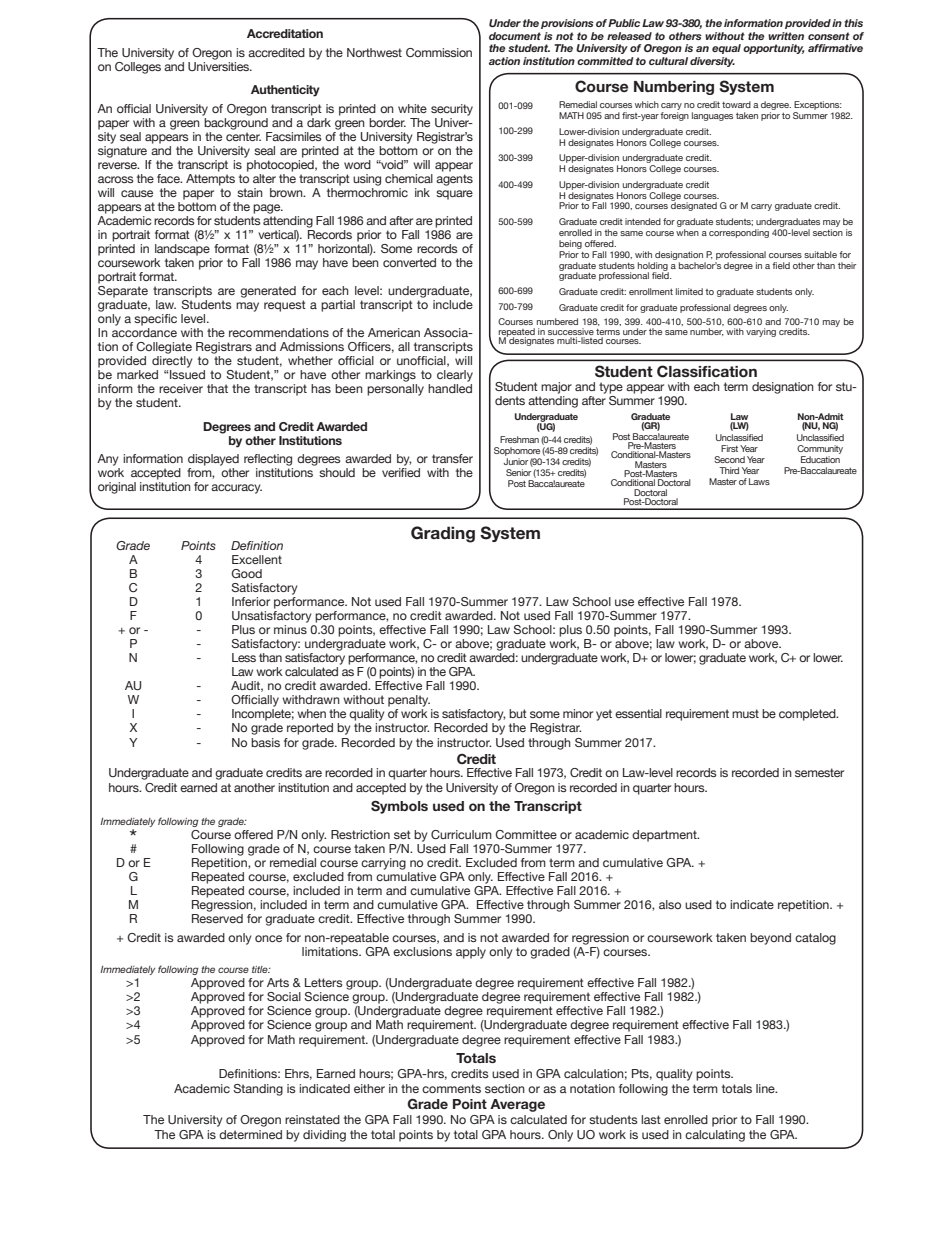  What do you see at coordinates (689, 291) in the screenshot?
I see `limited` at bounding box center [689, 291].
